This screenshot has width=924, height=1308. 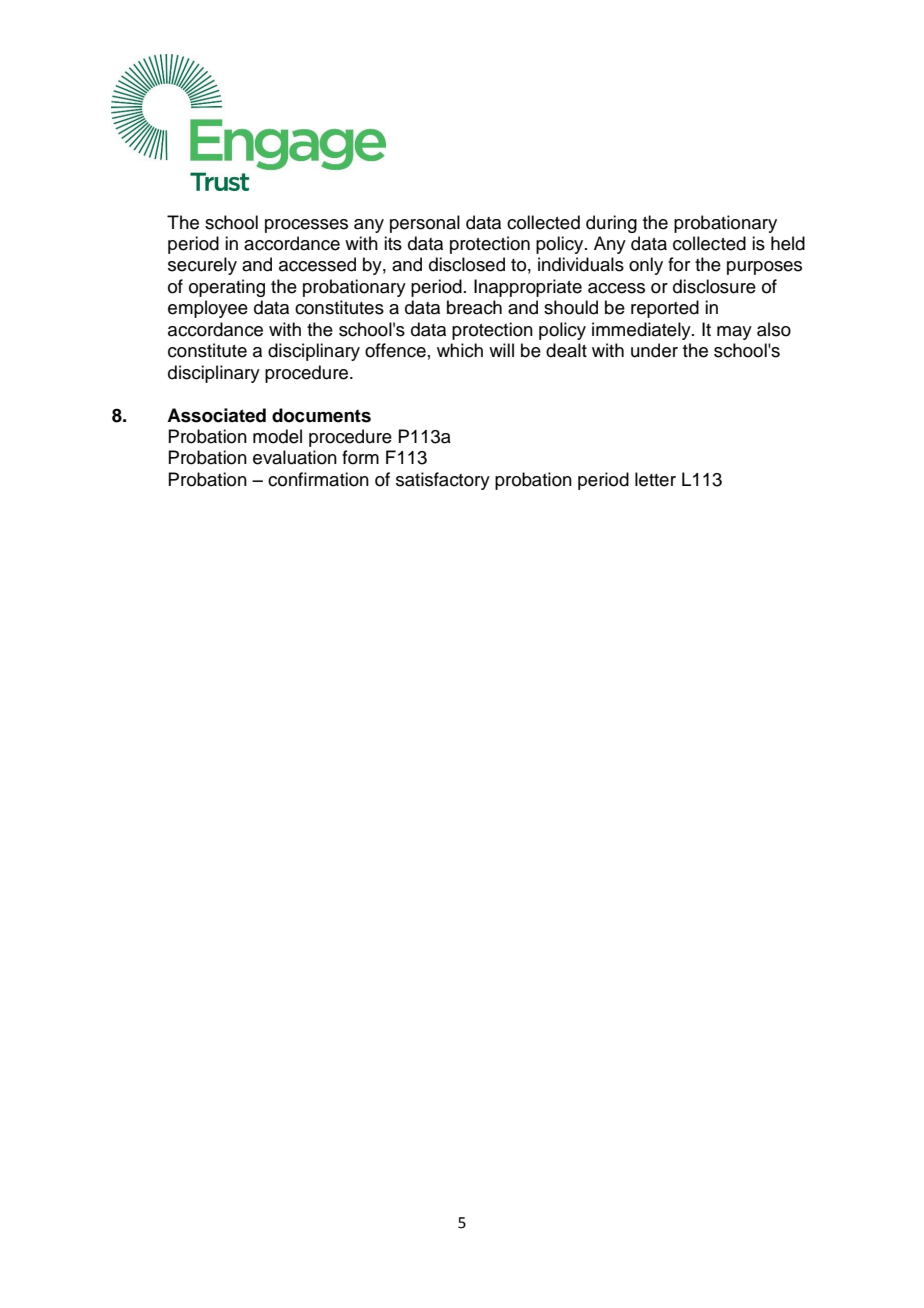 What do you see at coordinates (654, 350) in the screenshot?
I see `under` at bounding box center [654, 350].
